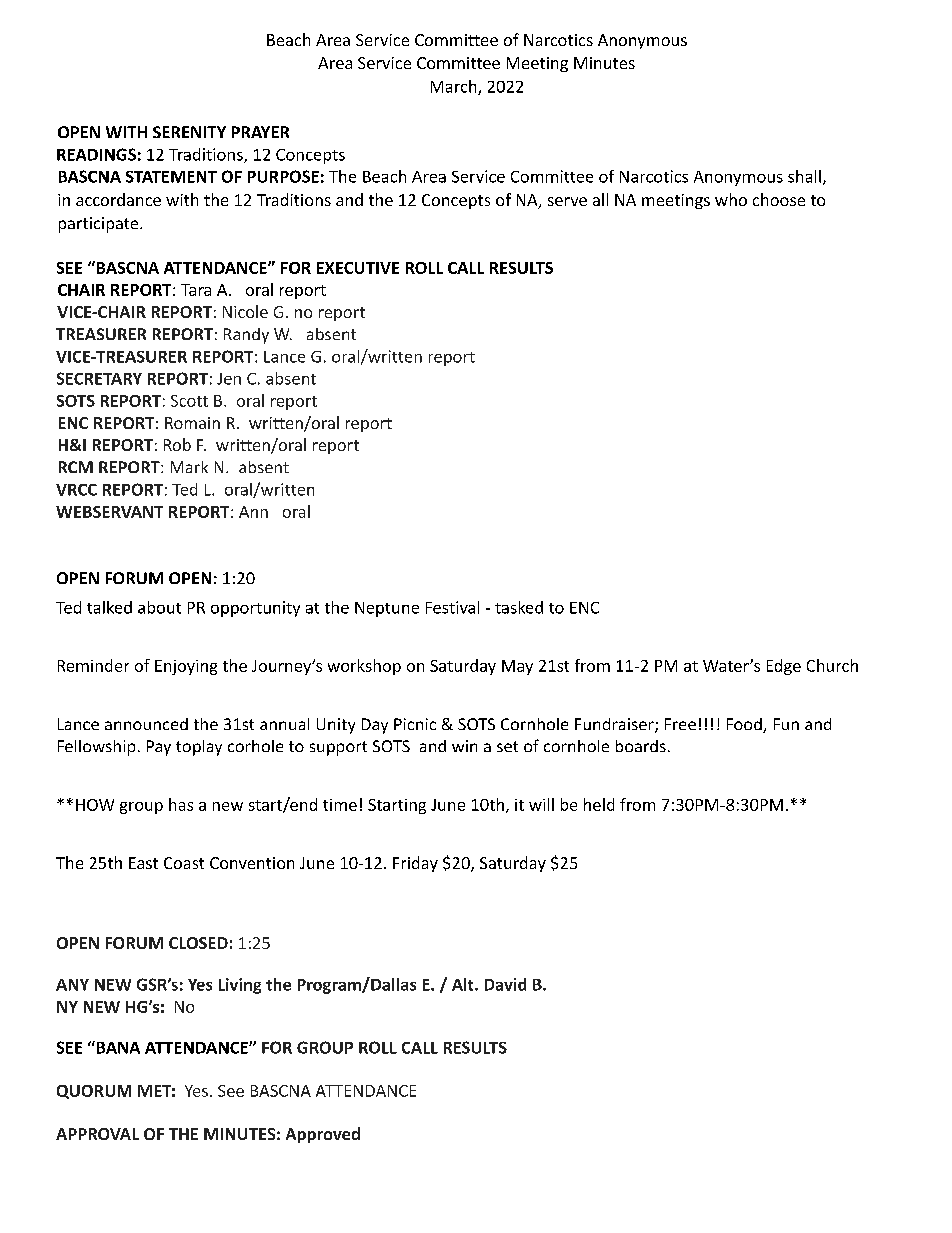 This image has height=1233, width=952. What do you see at coordinates (455, 87) in the image?
I see `March` at bounding box center [455, 87].
